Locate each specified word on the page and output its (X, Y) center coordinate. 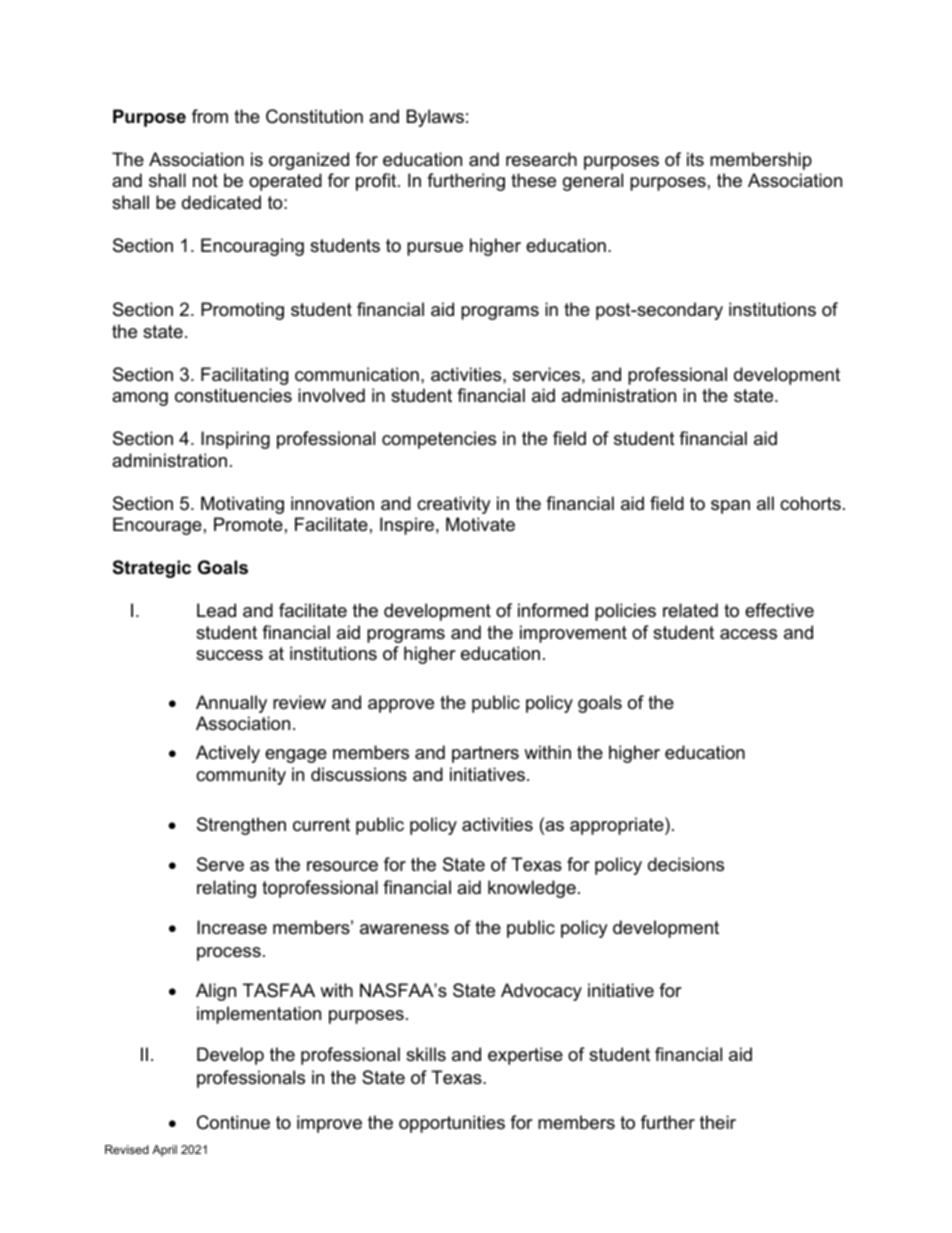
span (730, 507)
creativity (454, 505)
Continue (233, 1122)
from (210, 116)
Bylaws (435, 118)
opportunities (452, 1124)
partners (485, 754)
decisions (686, 864)
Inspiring (235, 440)
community (241, 776)
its (695, 159)
